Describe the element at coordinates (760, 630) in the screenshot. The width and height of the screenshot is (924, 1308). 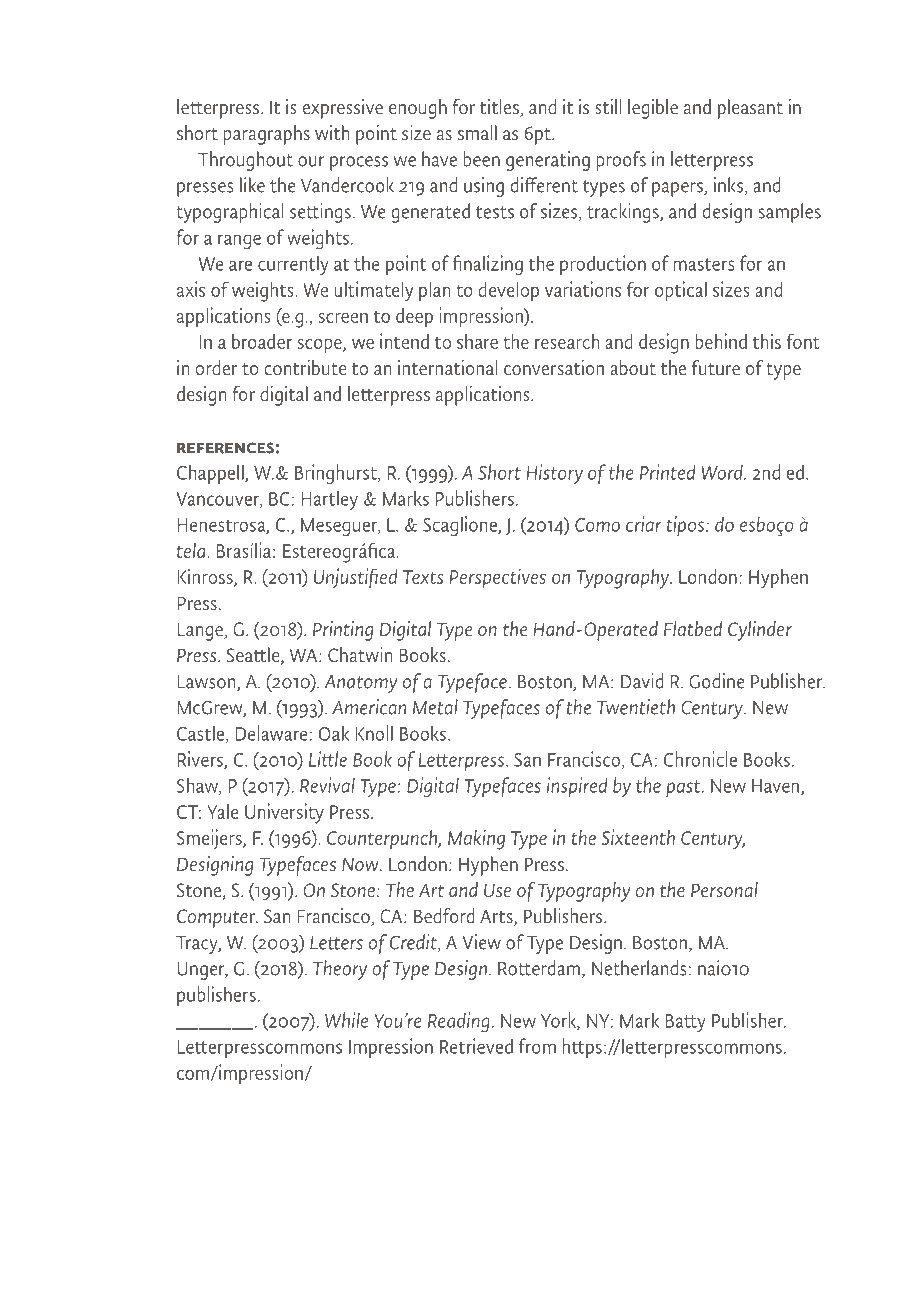
I see `Cylinder` at that location.
